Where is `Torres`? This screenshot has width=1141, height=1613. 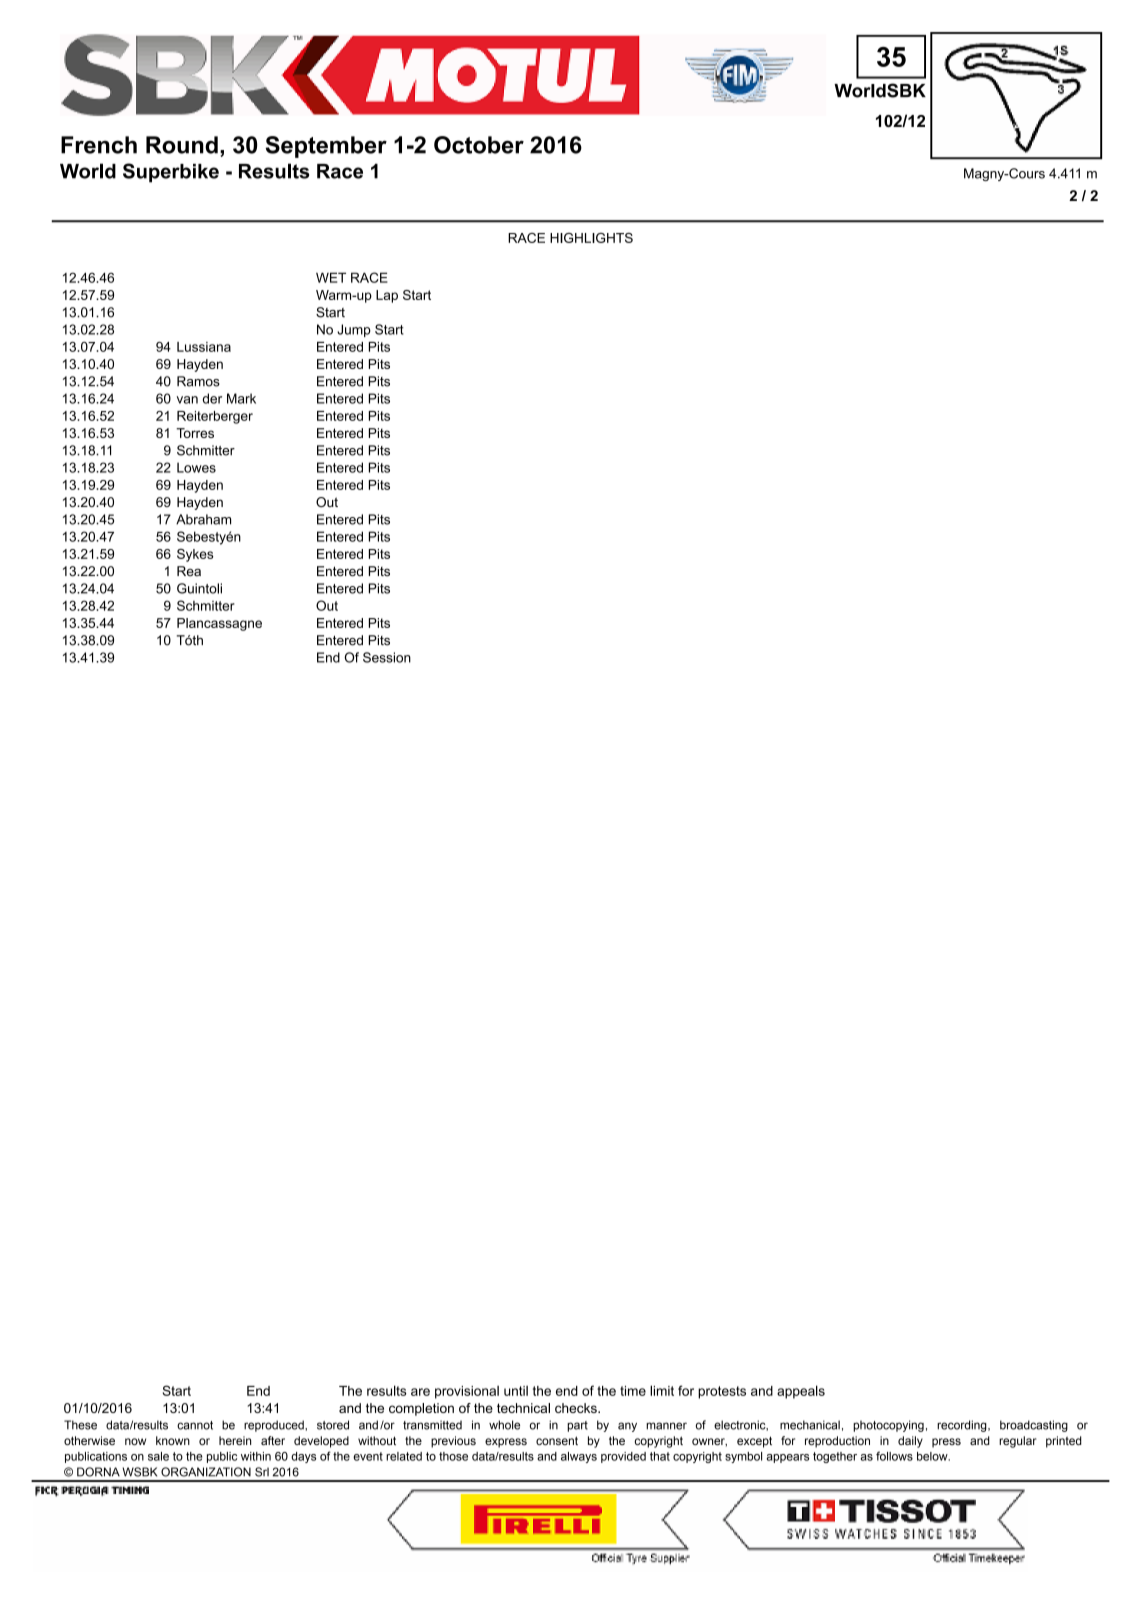
Torres is located at coordinates (195, 433).
